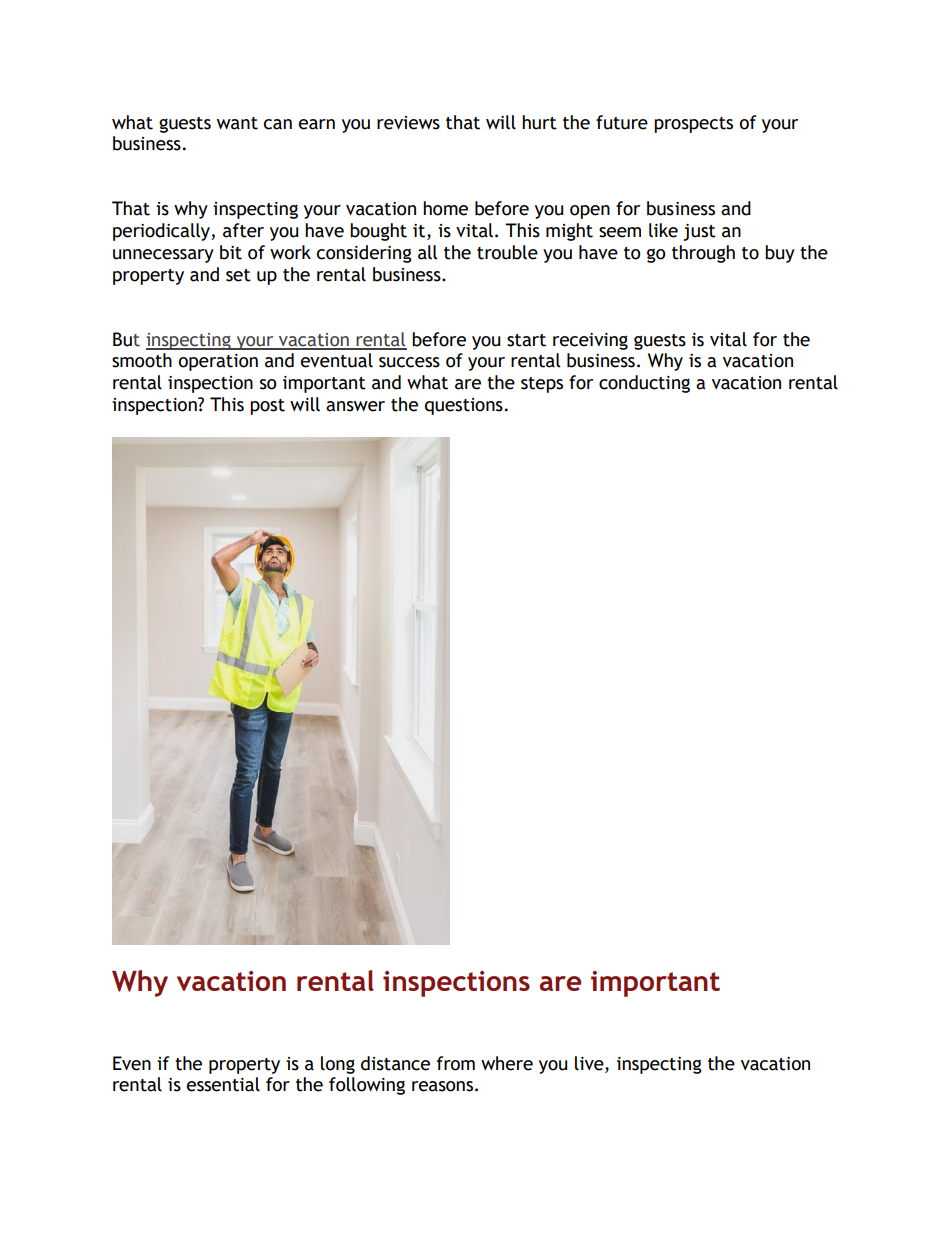 Image resolution: width=952 pixels, height=1233 pixels. I want to click on live, so click(590, 1063).
